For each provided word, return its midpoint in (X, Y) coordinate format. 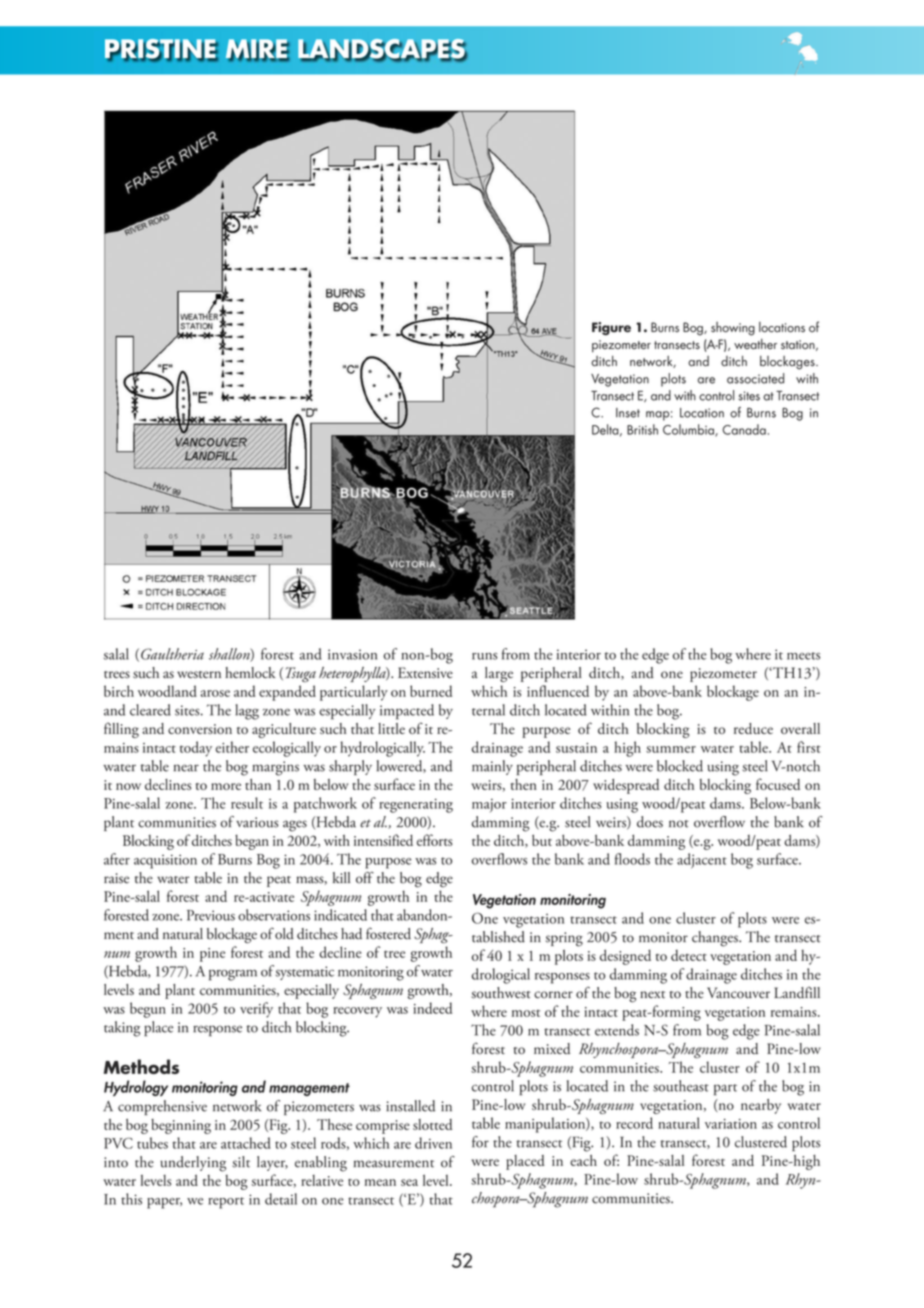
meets (803, 656)
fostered (388, 933)
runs (485, 656)
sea (409, 1182)
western (199, 675)
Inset (628, 413)
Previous (211, 915)
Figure (611, 328)
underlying (193, 1164)
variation (731, 1124)
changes (716, 939)
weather (755, 344)
